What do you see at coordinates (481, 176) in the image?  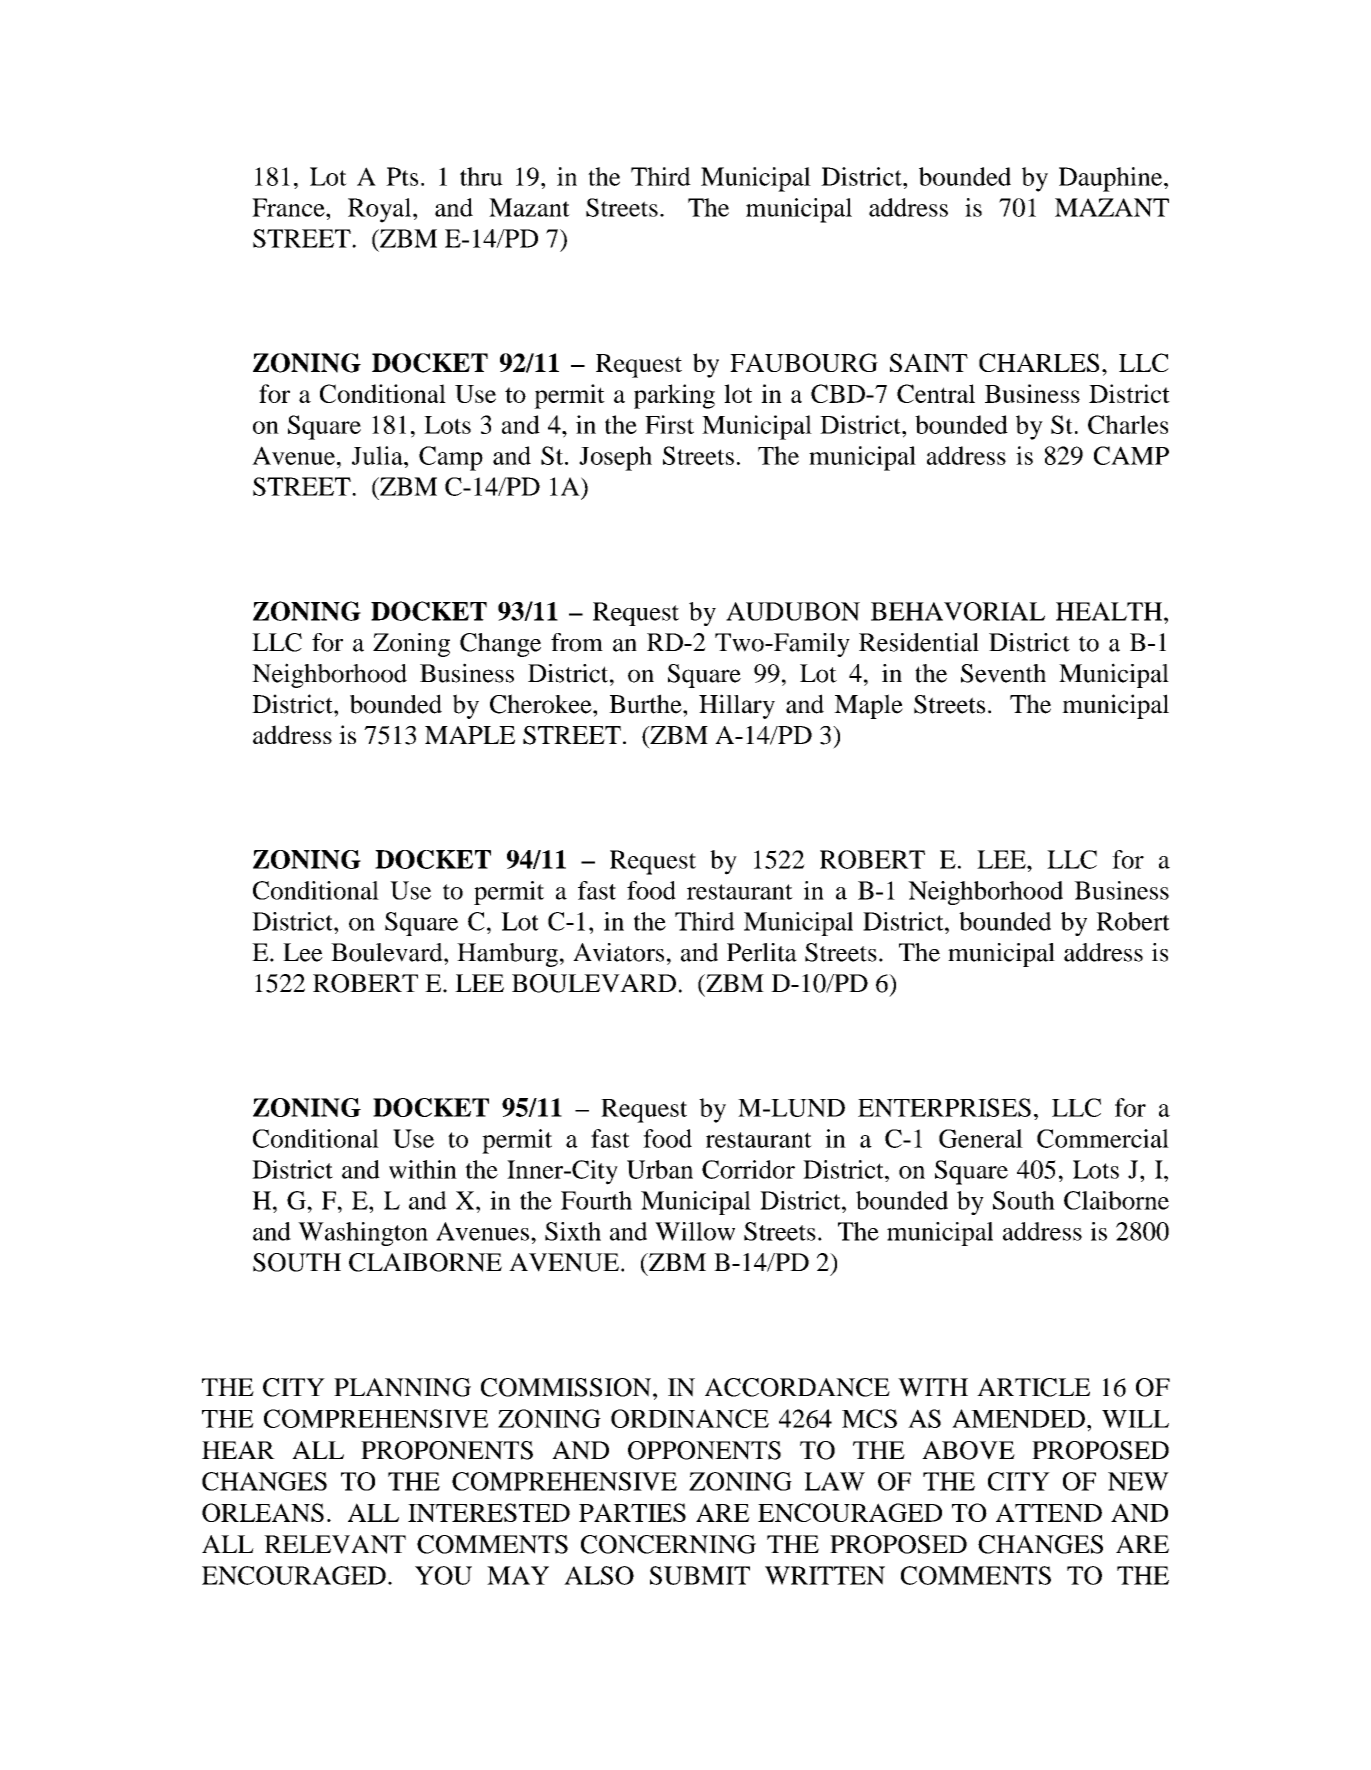 I see `thru` at bounding box center [481, 176].
